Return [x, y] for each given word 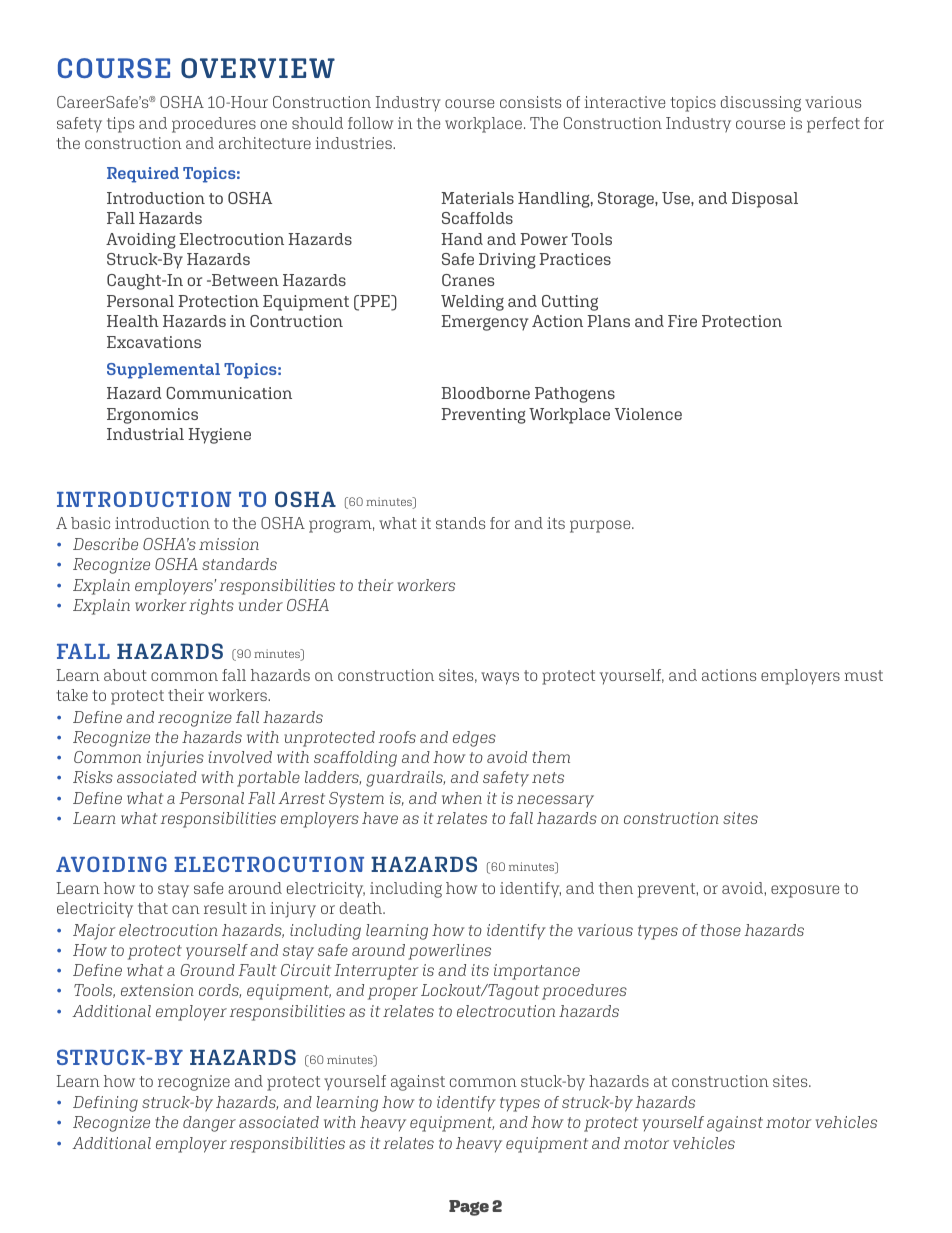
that [153, 908]
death [362, 908]
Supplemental [163, 371]
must [863, 675]
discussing [761, 104]
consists [530, 102]
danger [209, 1124]
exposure [805, 891]
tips [120, 125]
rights [211, 607]
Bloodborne [485, 393]
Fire [682, 321]
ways [500, 678]
